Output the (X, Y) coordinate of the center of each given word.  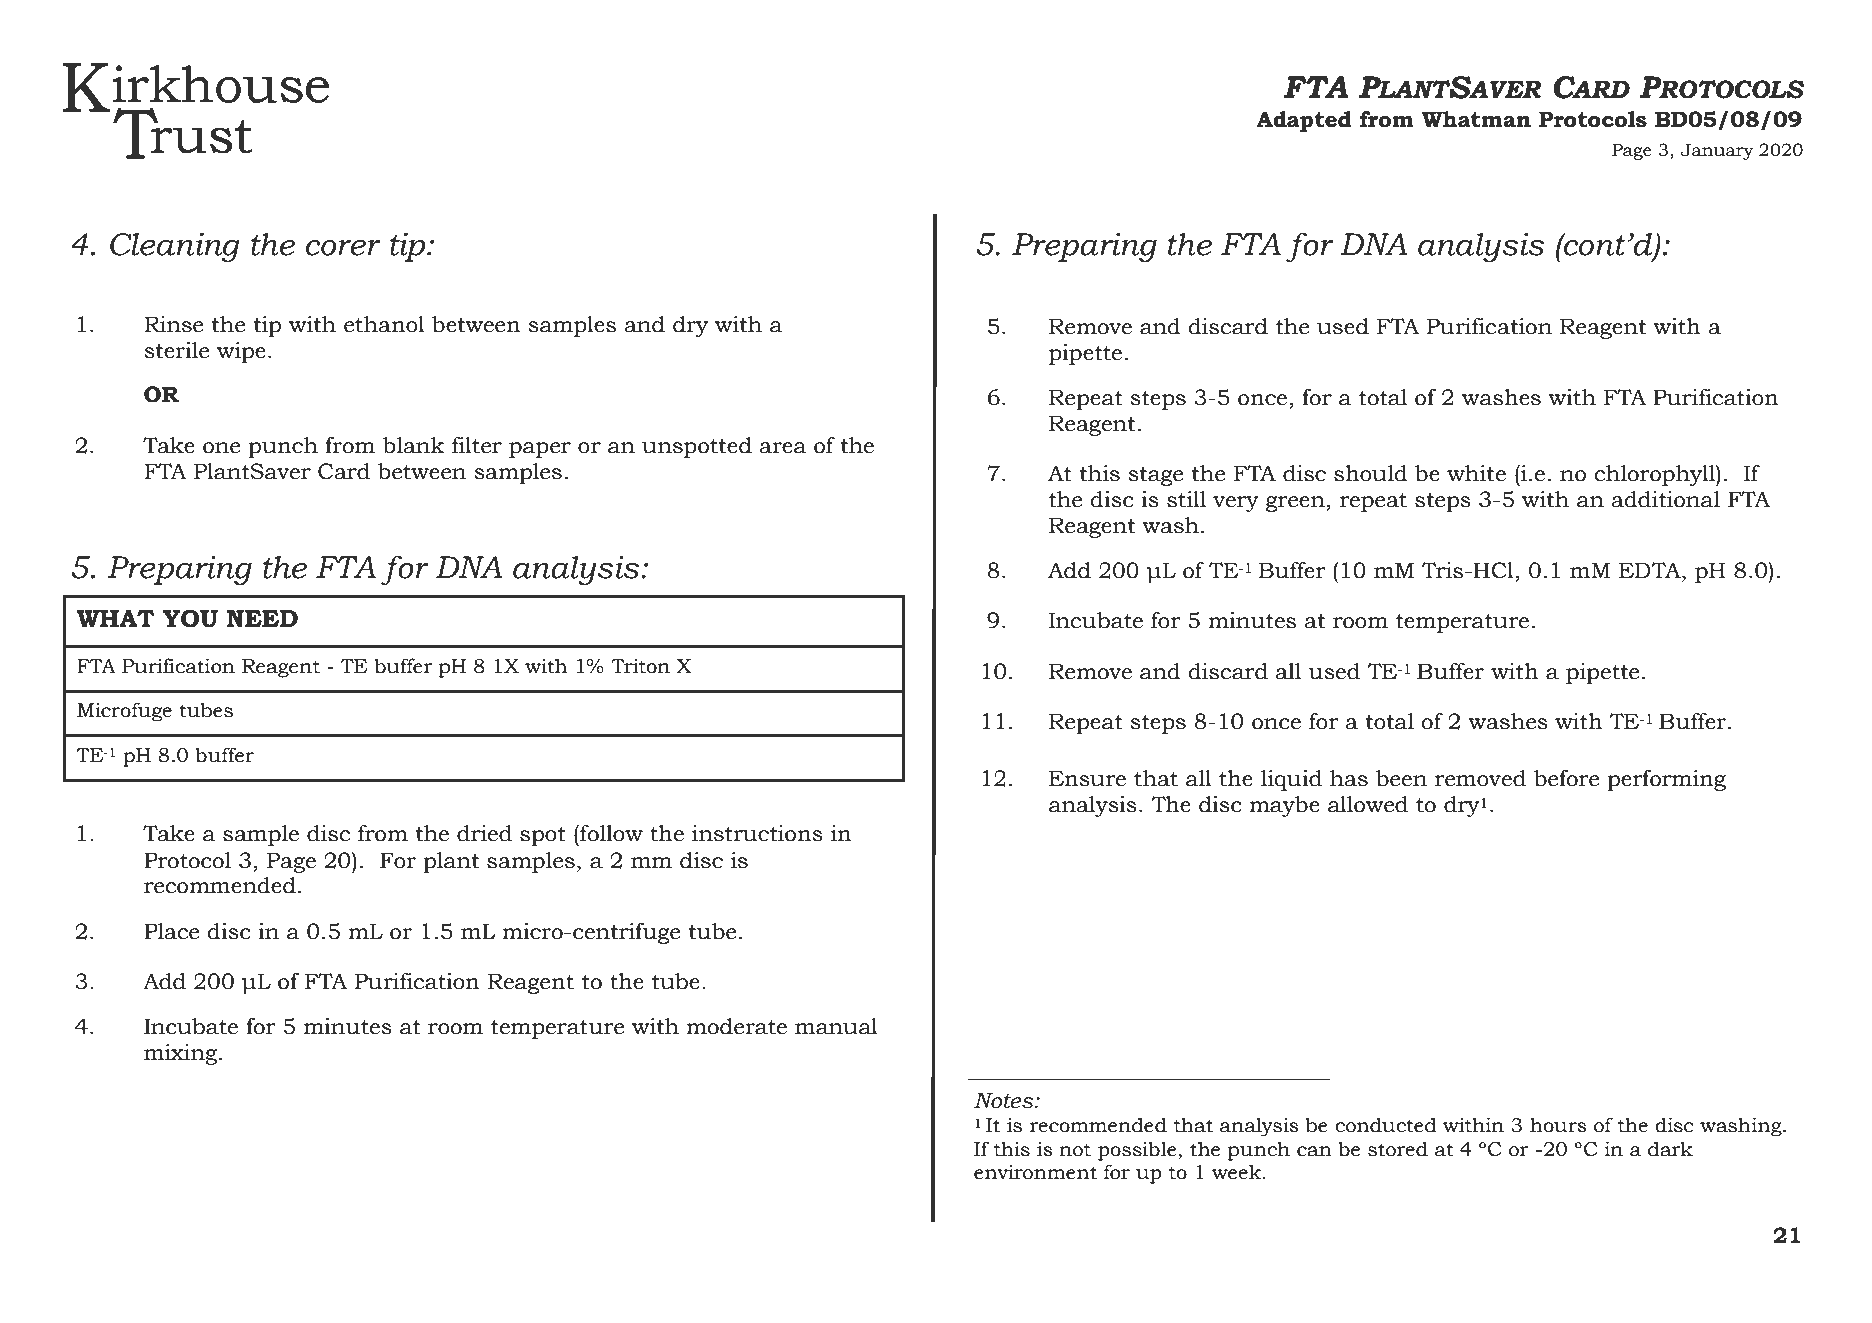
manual (836, 1026)
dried (484, 833)
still (1186, 499)
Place (171, 931)
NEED (262, 618)
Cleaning (175, 247)
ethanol (384, 324)
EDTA (1651, 571)
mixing (182, 1054)
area (783, 448)
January (1717, 151)
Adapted (1303, 121)
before (1566, 778)
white (1476, 473)
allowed (1368, 804)
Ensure (1087, 778)
